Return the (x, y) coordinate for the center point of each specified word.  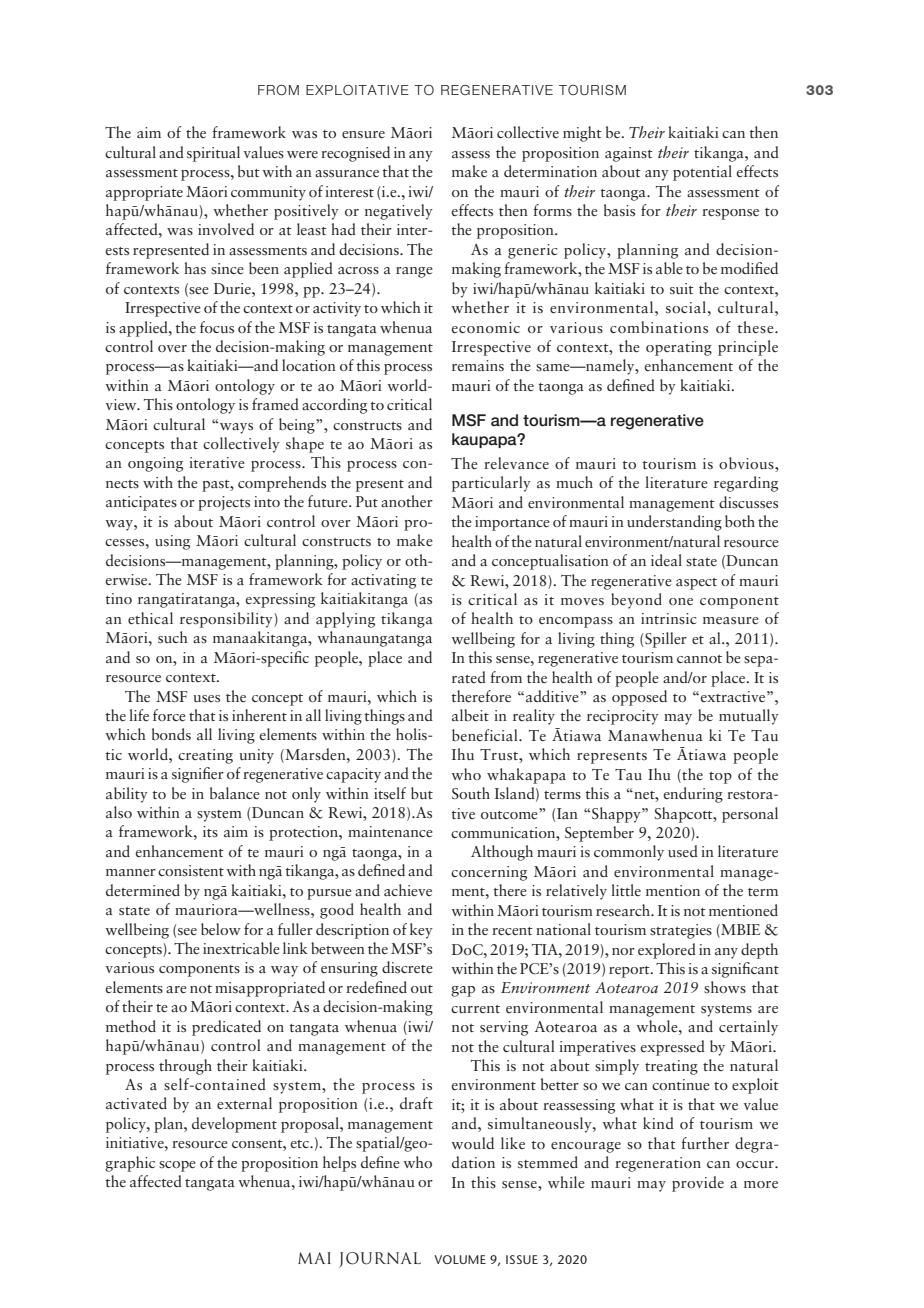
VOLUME (460, 1259)
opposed (639, 698)
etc (300, 1144)
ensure (363, 134)
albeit (470, 715)
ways (236, 428)
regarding (746, 484)
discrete (407, 967)
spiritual (213, 154)
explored (667, 951)
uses (206, 699)
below (221, 929)
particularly (491, 484)
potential (702, 173)
